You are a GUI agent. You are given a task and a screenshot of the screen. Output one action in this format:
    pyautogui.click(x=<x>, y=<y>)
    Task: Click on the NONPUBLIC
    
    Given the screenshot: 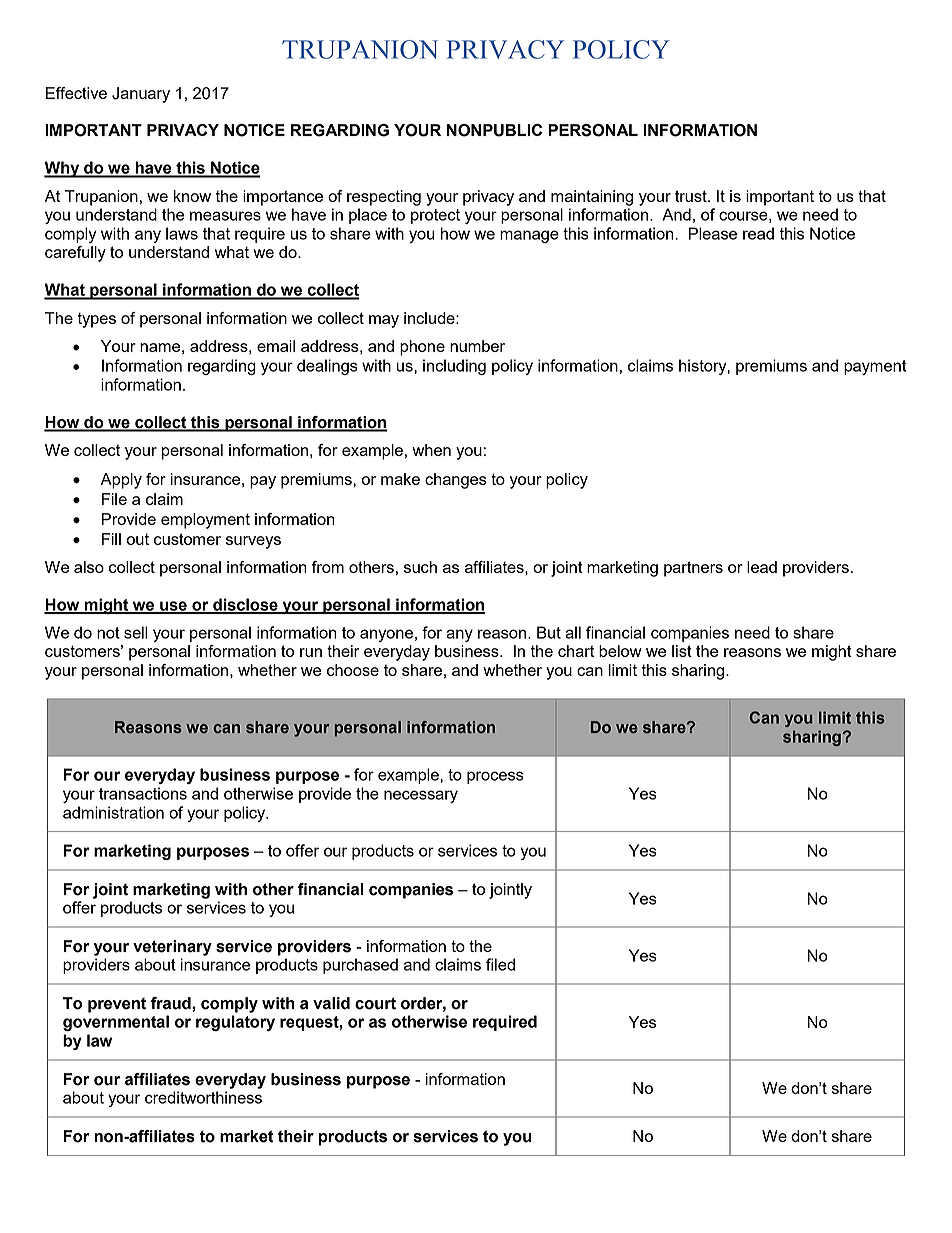 What is the action you would take?
    pyautogui.click(x=494, y=130)
